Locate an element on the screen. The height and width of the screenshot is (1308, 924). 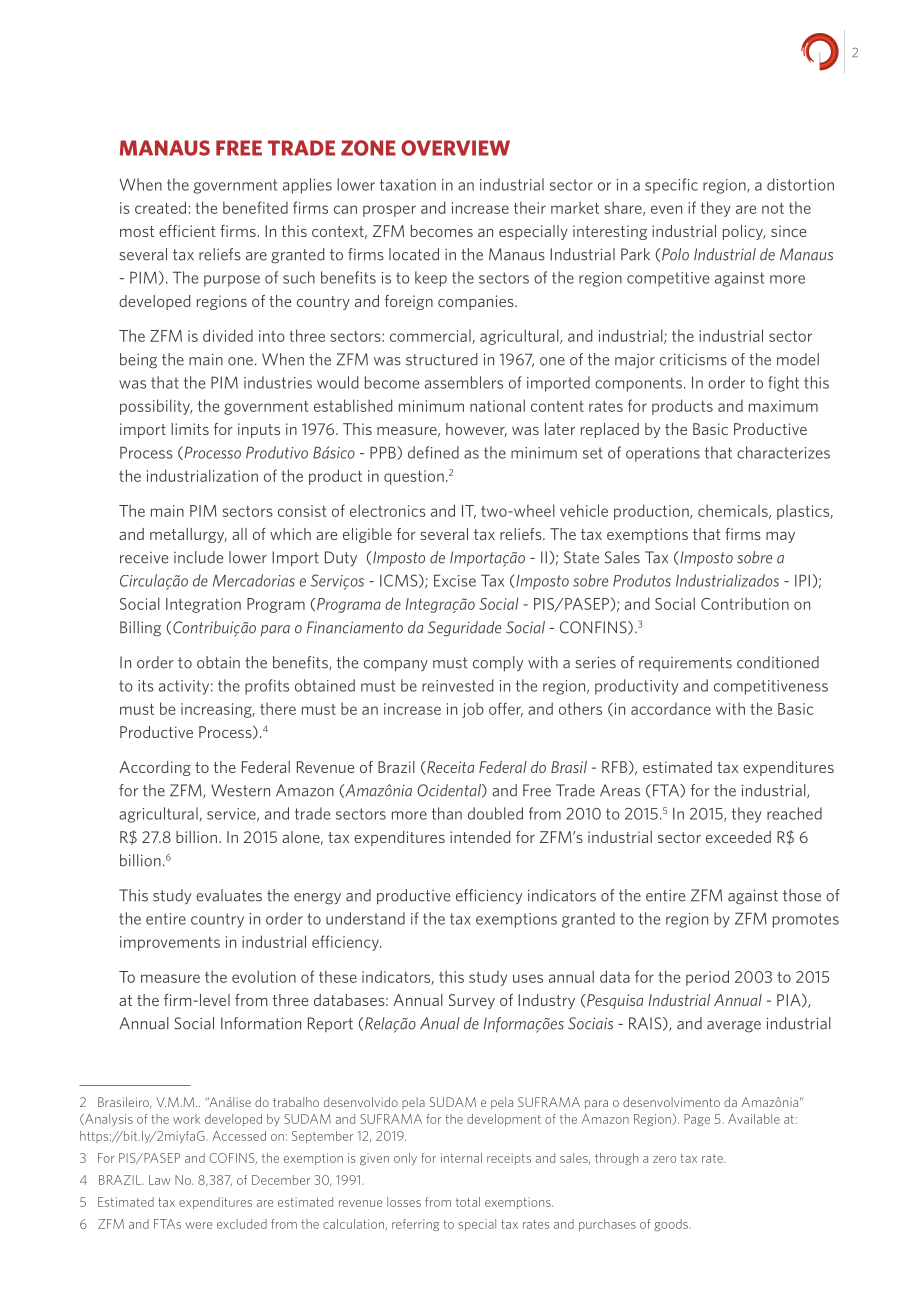
may is located at coordinates (780, 537).
